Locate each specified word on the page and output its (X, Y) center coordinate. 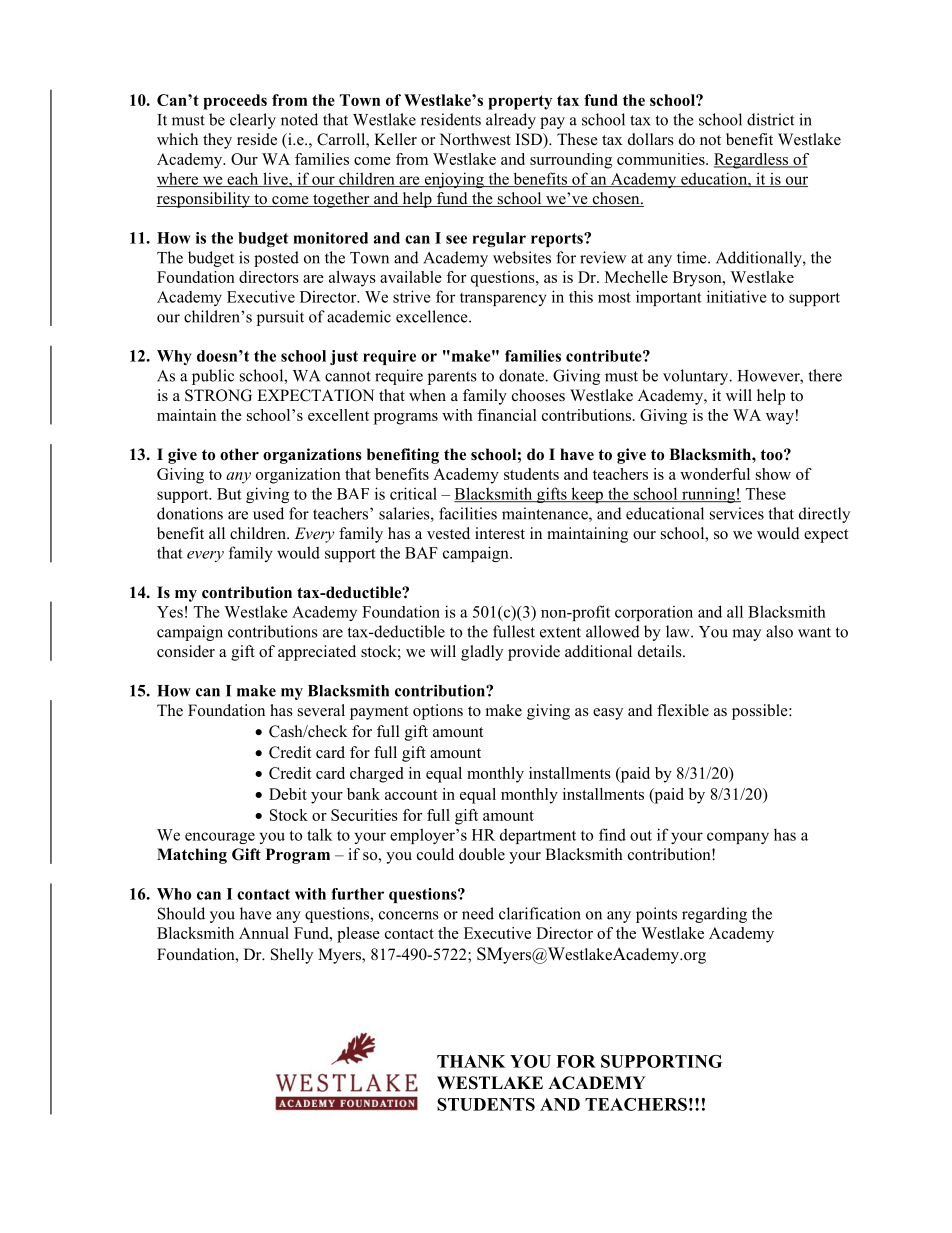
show (773, 474)
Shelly (292, 956)
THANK (471, 1061)
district (770, 119)
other (239, 454)
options (438, 712)
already (511, 121)
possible (761, 712)
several (321, 710)
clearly (253, 121)
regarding (714, 915)
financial (507, 415)
